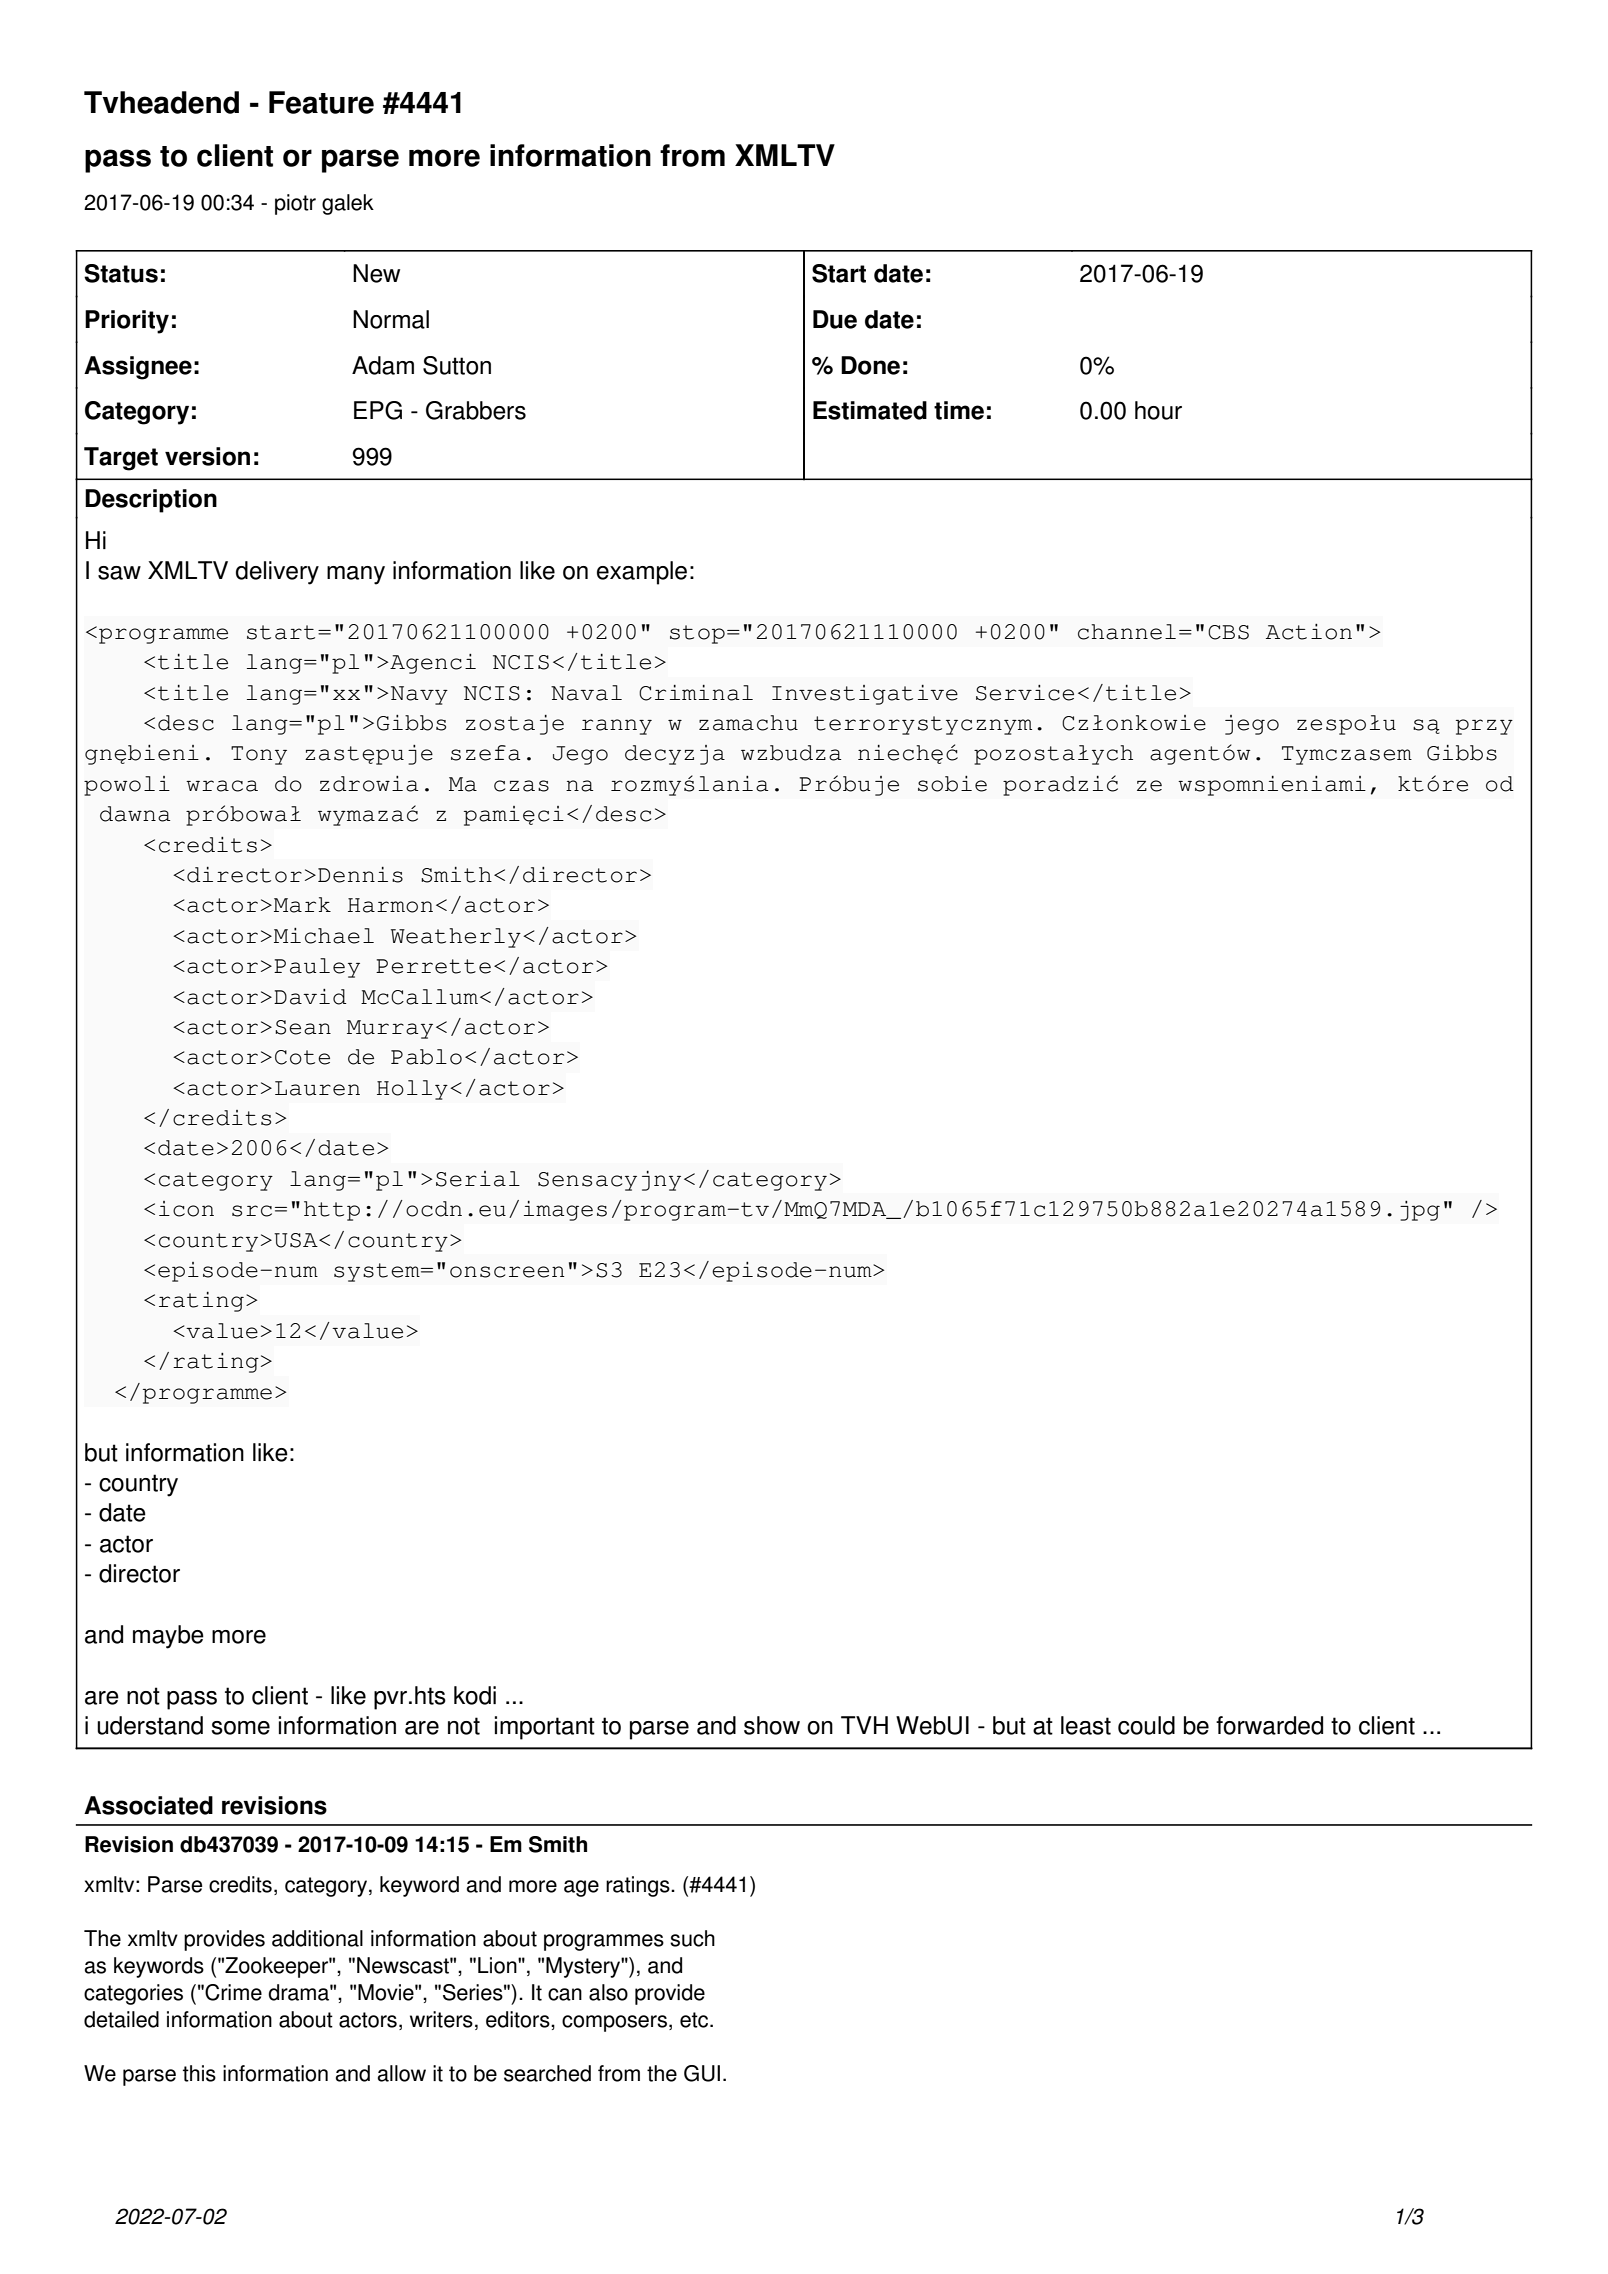 The image size is (1608, 2274). What do you see at coordinates (586, 693) in the document?
I see `Naval` at bounding box center [586, 693].
